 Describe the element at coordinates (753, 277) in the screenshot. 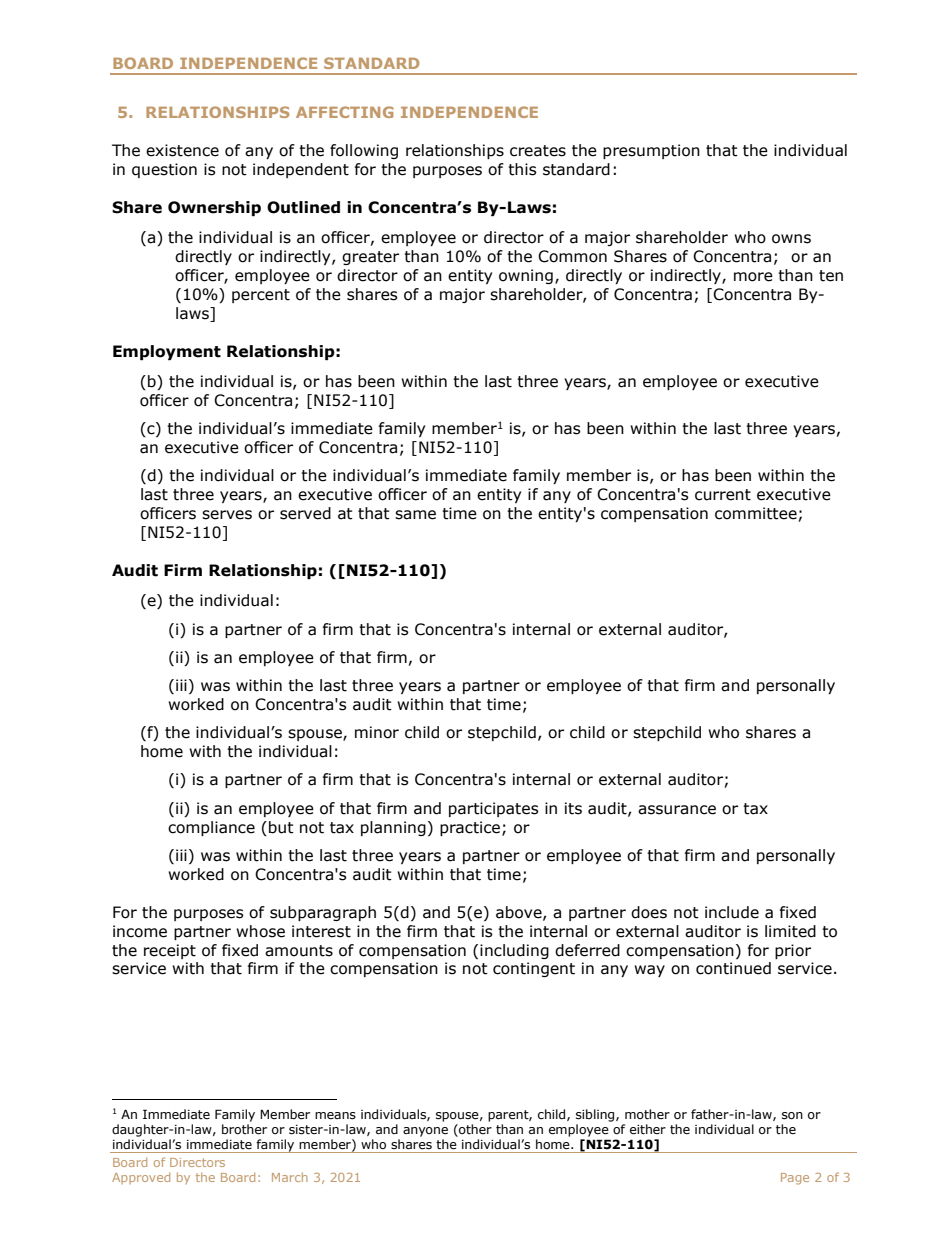

I see `more` at that location.
